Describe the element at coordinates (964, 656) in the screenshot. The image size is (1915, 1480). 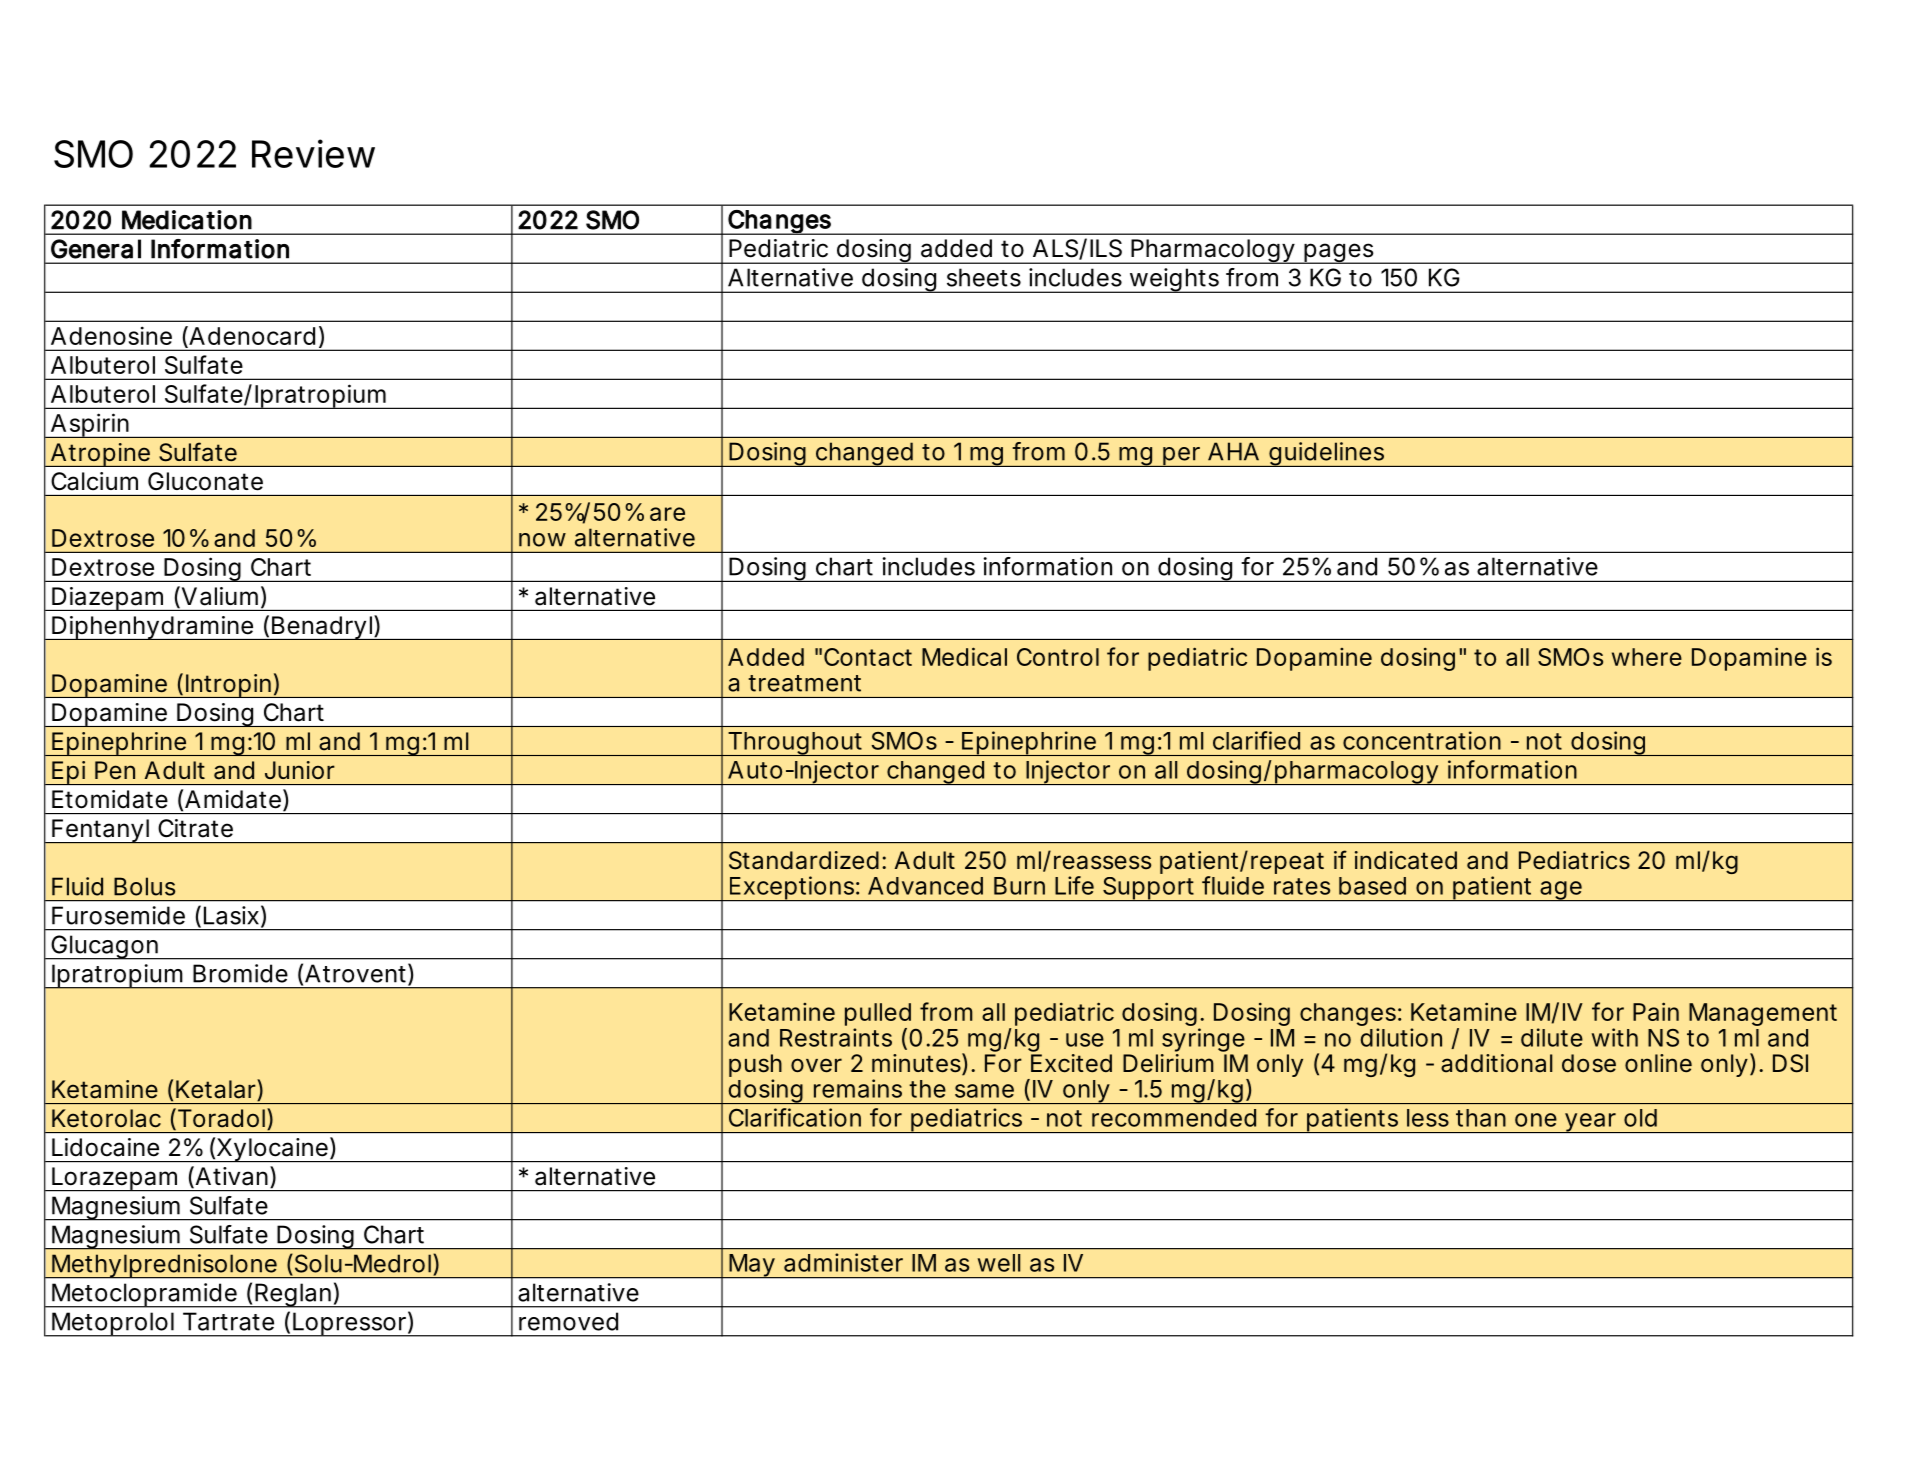
I see `Medical` at that location.
